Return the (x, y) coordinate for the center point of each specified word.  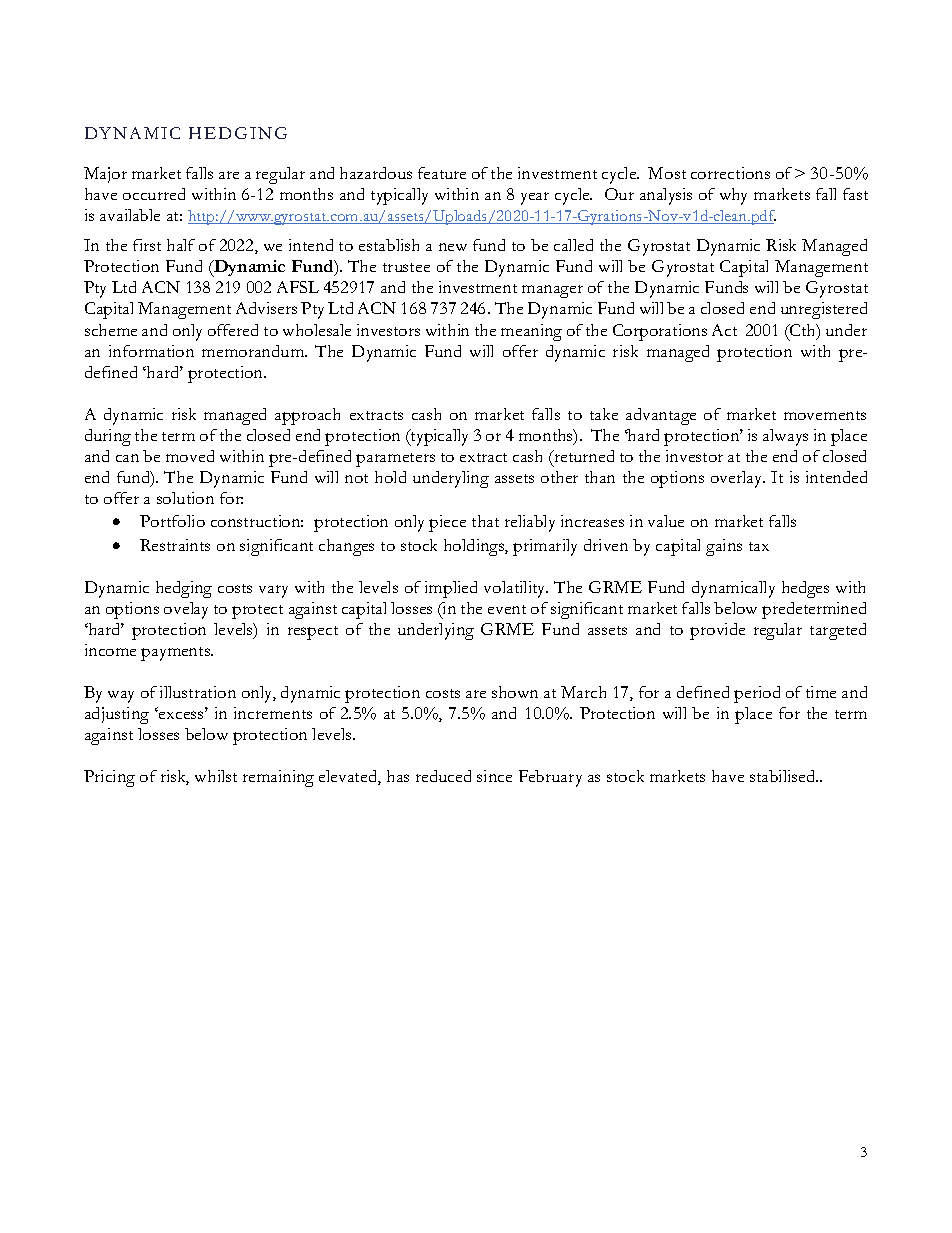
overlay (738, 479)
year (535, 198)
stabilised (784, 776)
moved (190, 456)
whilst (216, 776)
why (733, 196)
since (494, 776)
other (559, 477)
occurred (154, 194)
